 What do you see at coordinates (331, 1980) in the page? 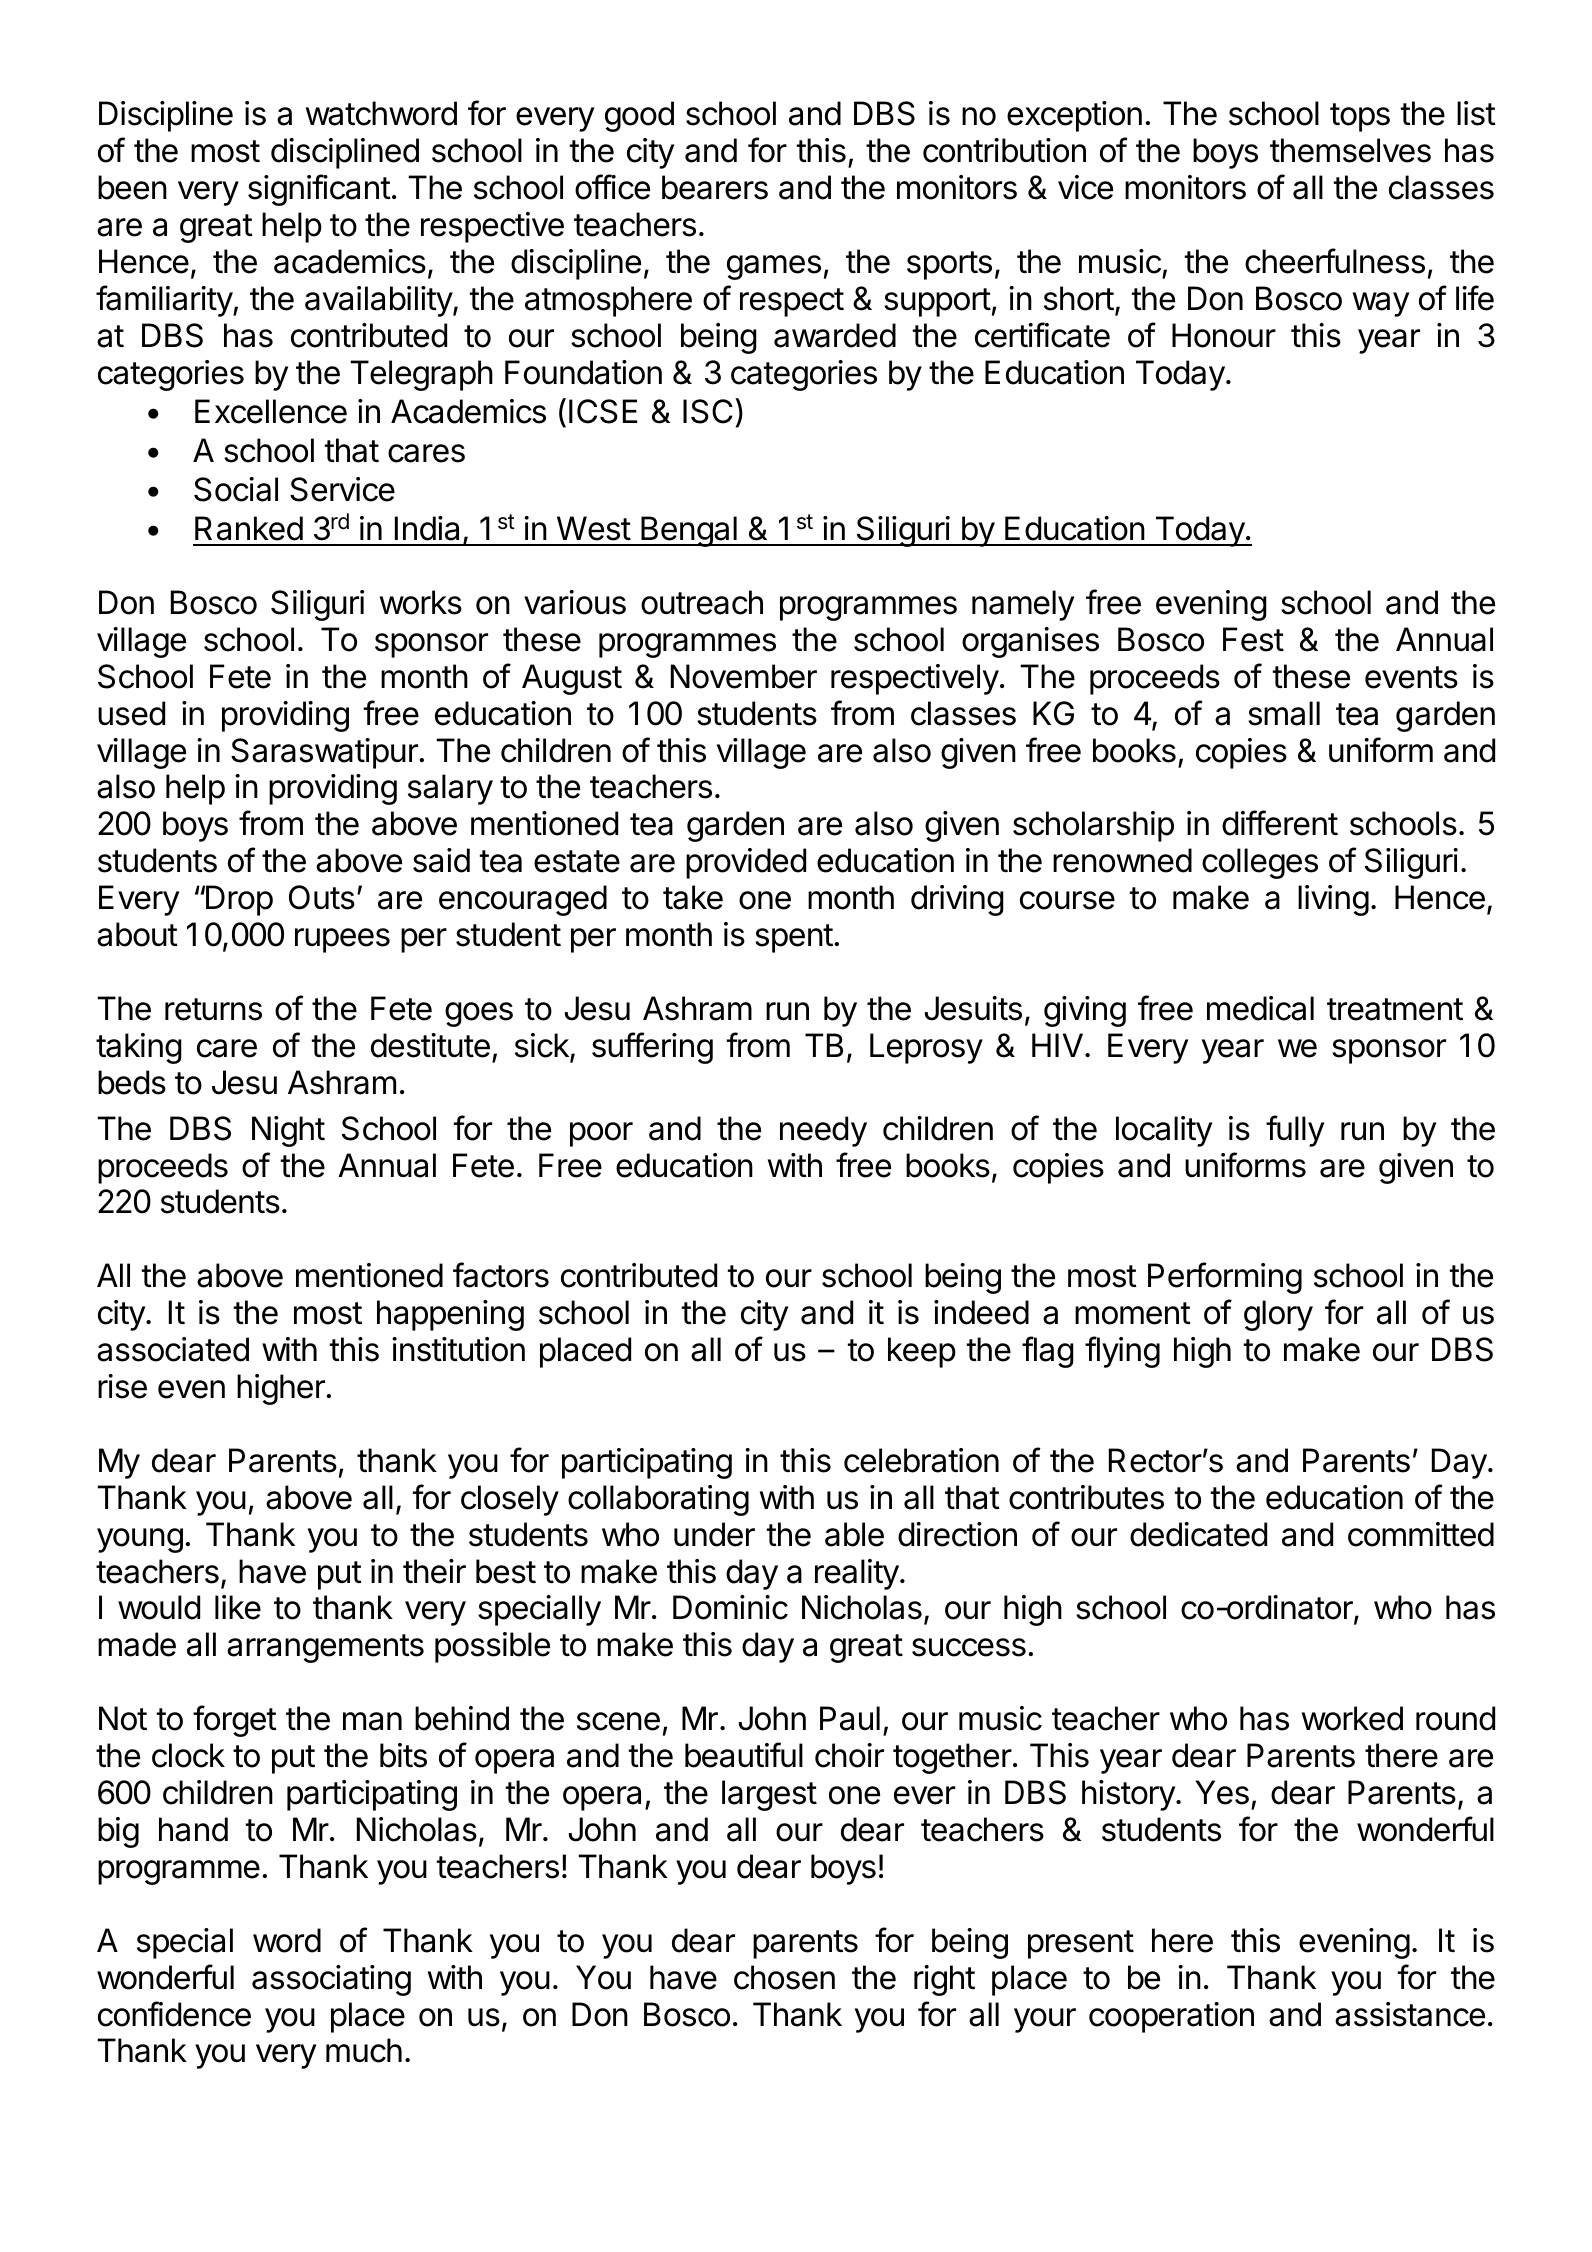
I see `associating` at bounding box center [331, 1980].
